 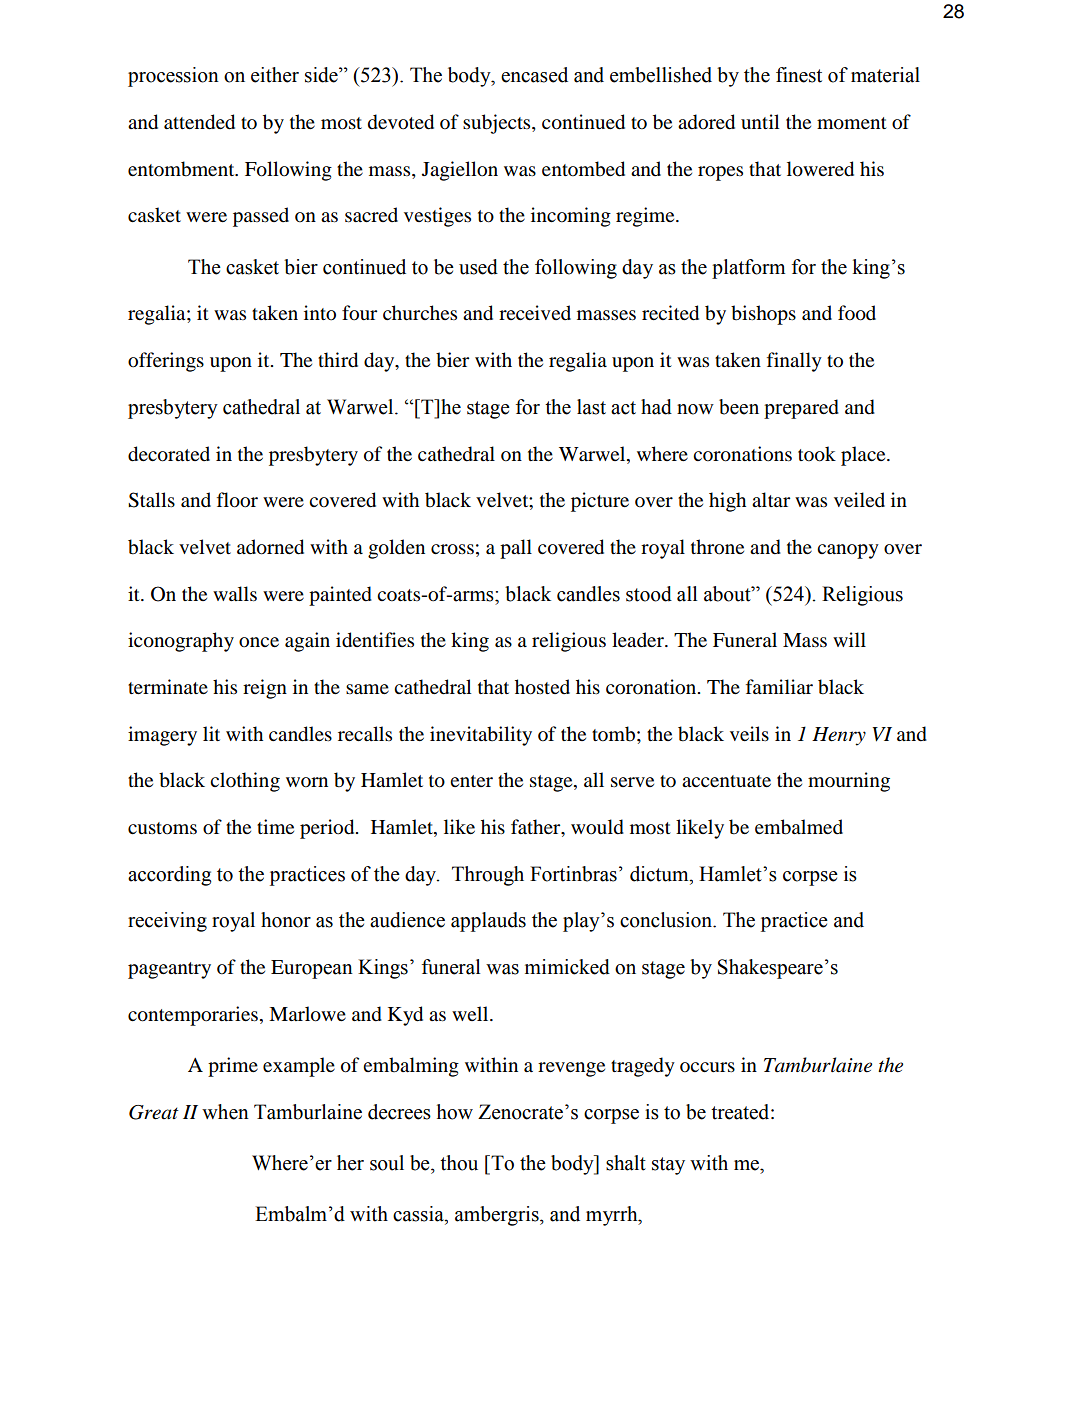 What do you see at coordinates (760, 121) in the page?
I see `until` at bounding box center [760, 121].
